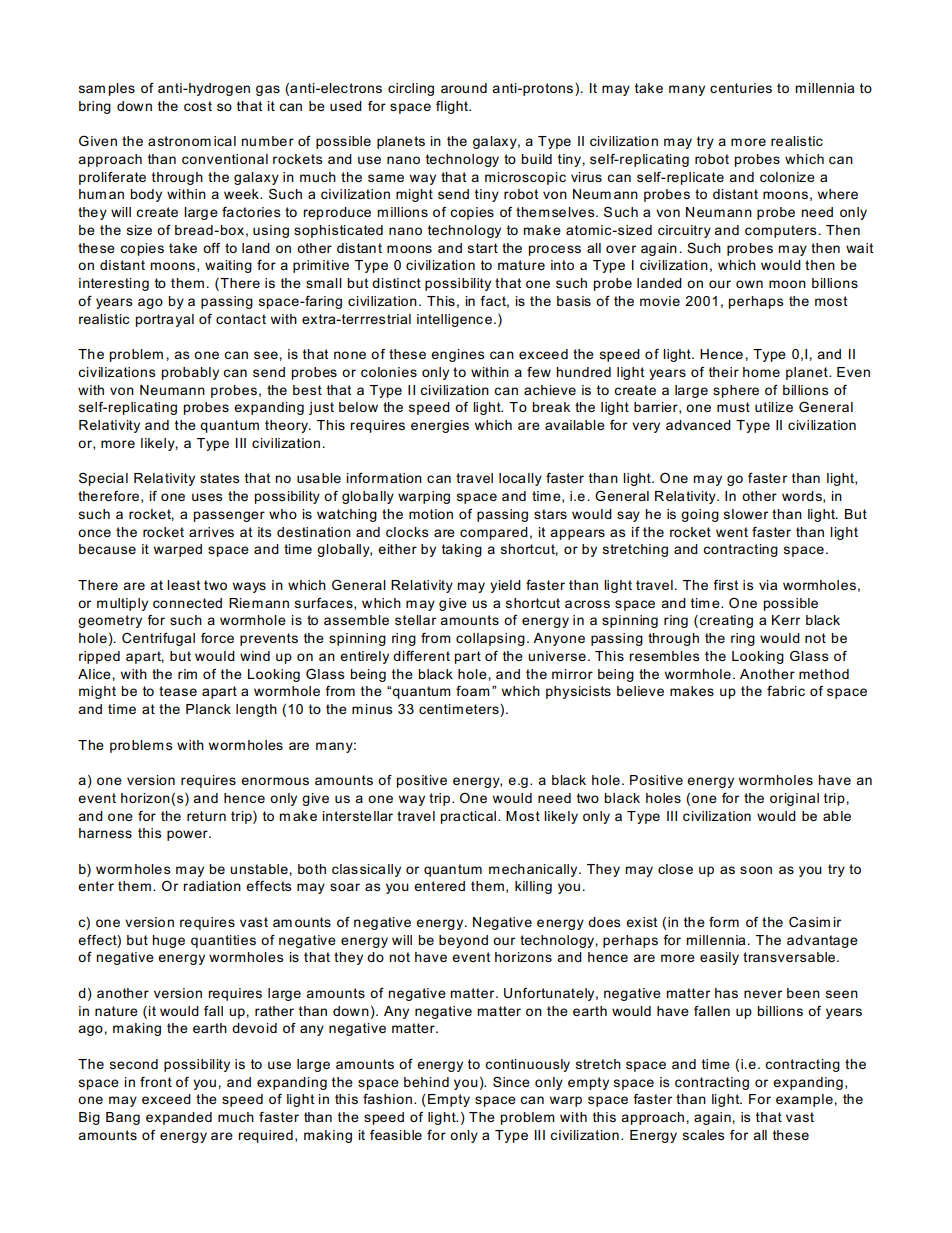 This screenshot has width=952, height=1233. I want to click on uses, so click(207, 497).
